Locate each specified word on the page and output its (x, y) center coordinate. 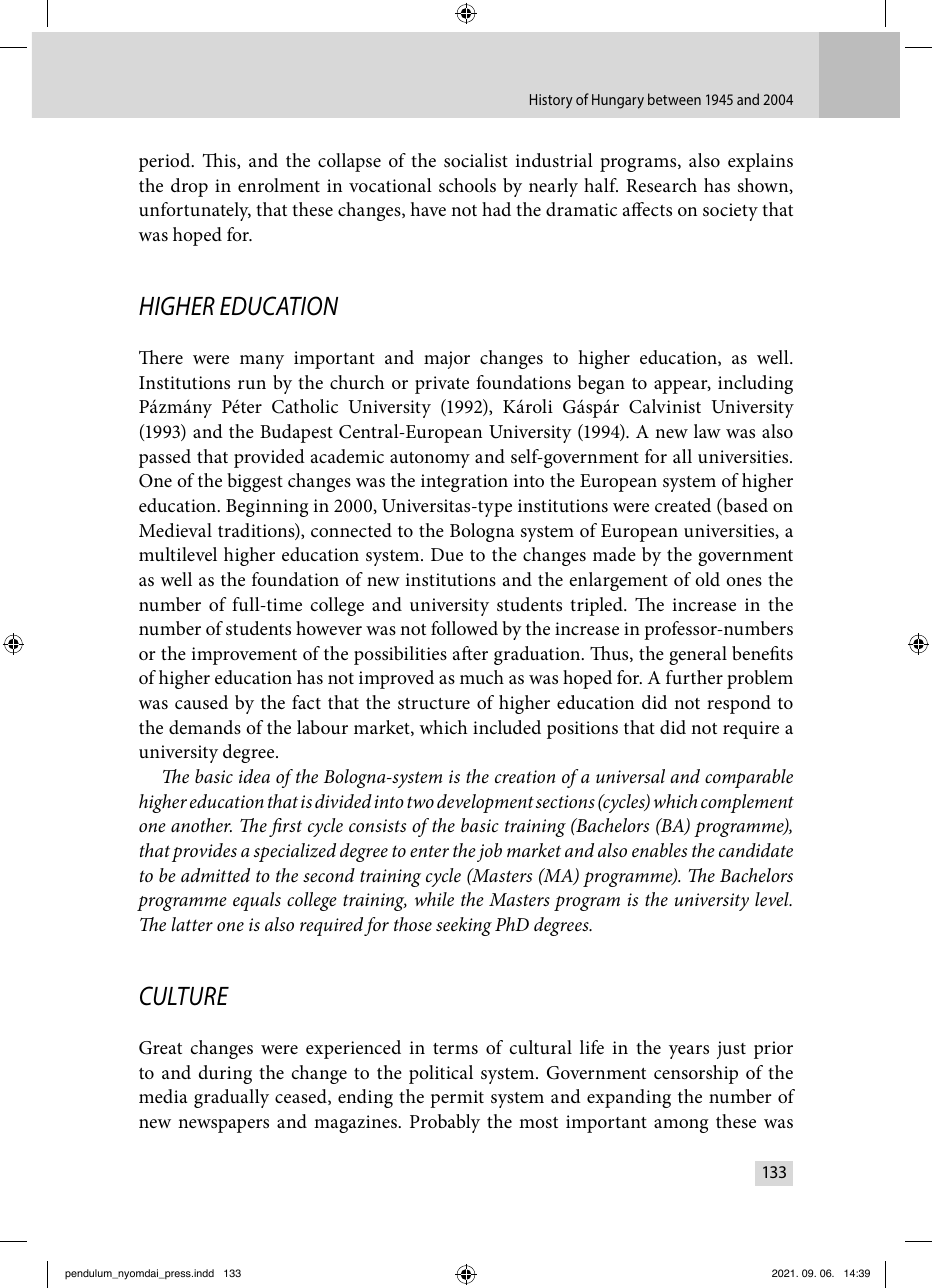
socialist (476, 160)
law (707, 431)
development (485, 803)
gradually (231, 1098)
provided (269, 458)
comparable (749, 778)
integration (464, 483)
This (220, 161)
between (674, 99)
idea (254, 776)
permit (457, 1099)
